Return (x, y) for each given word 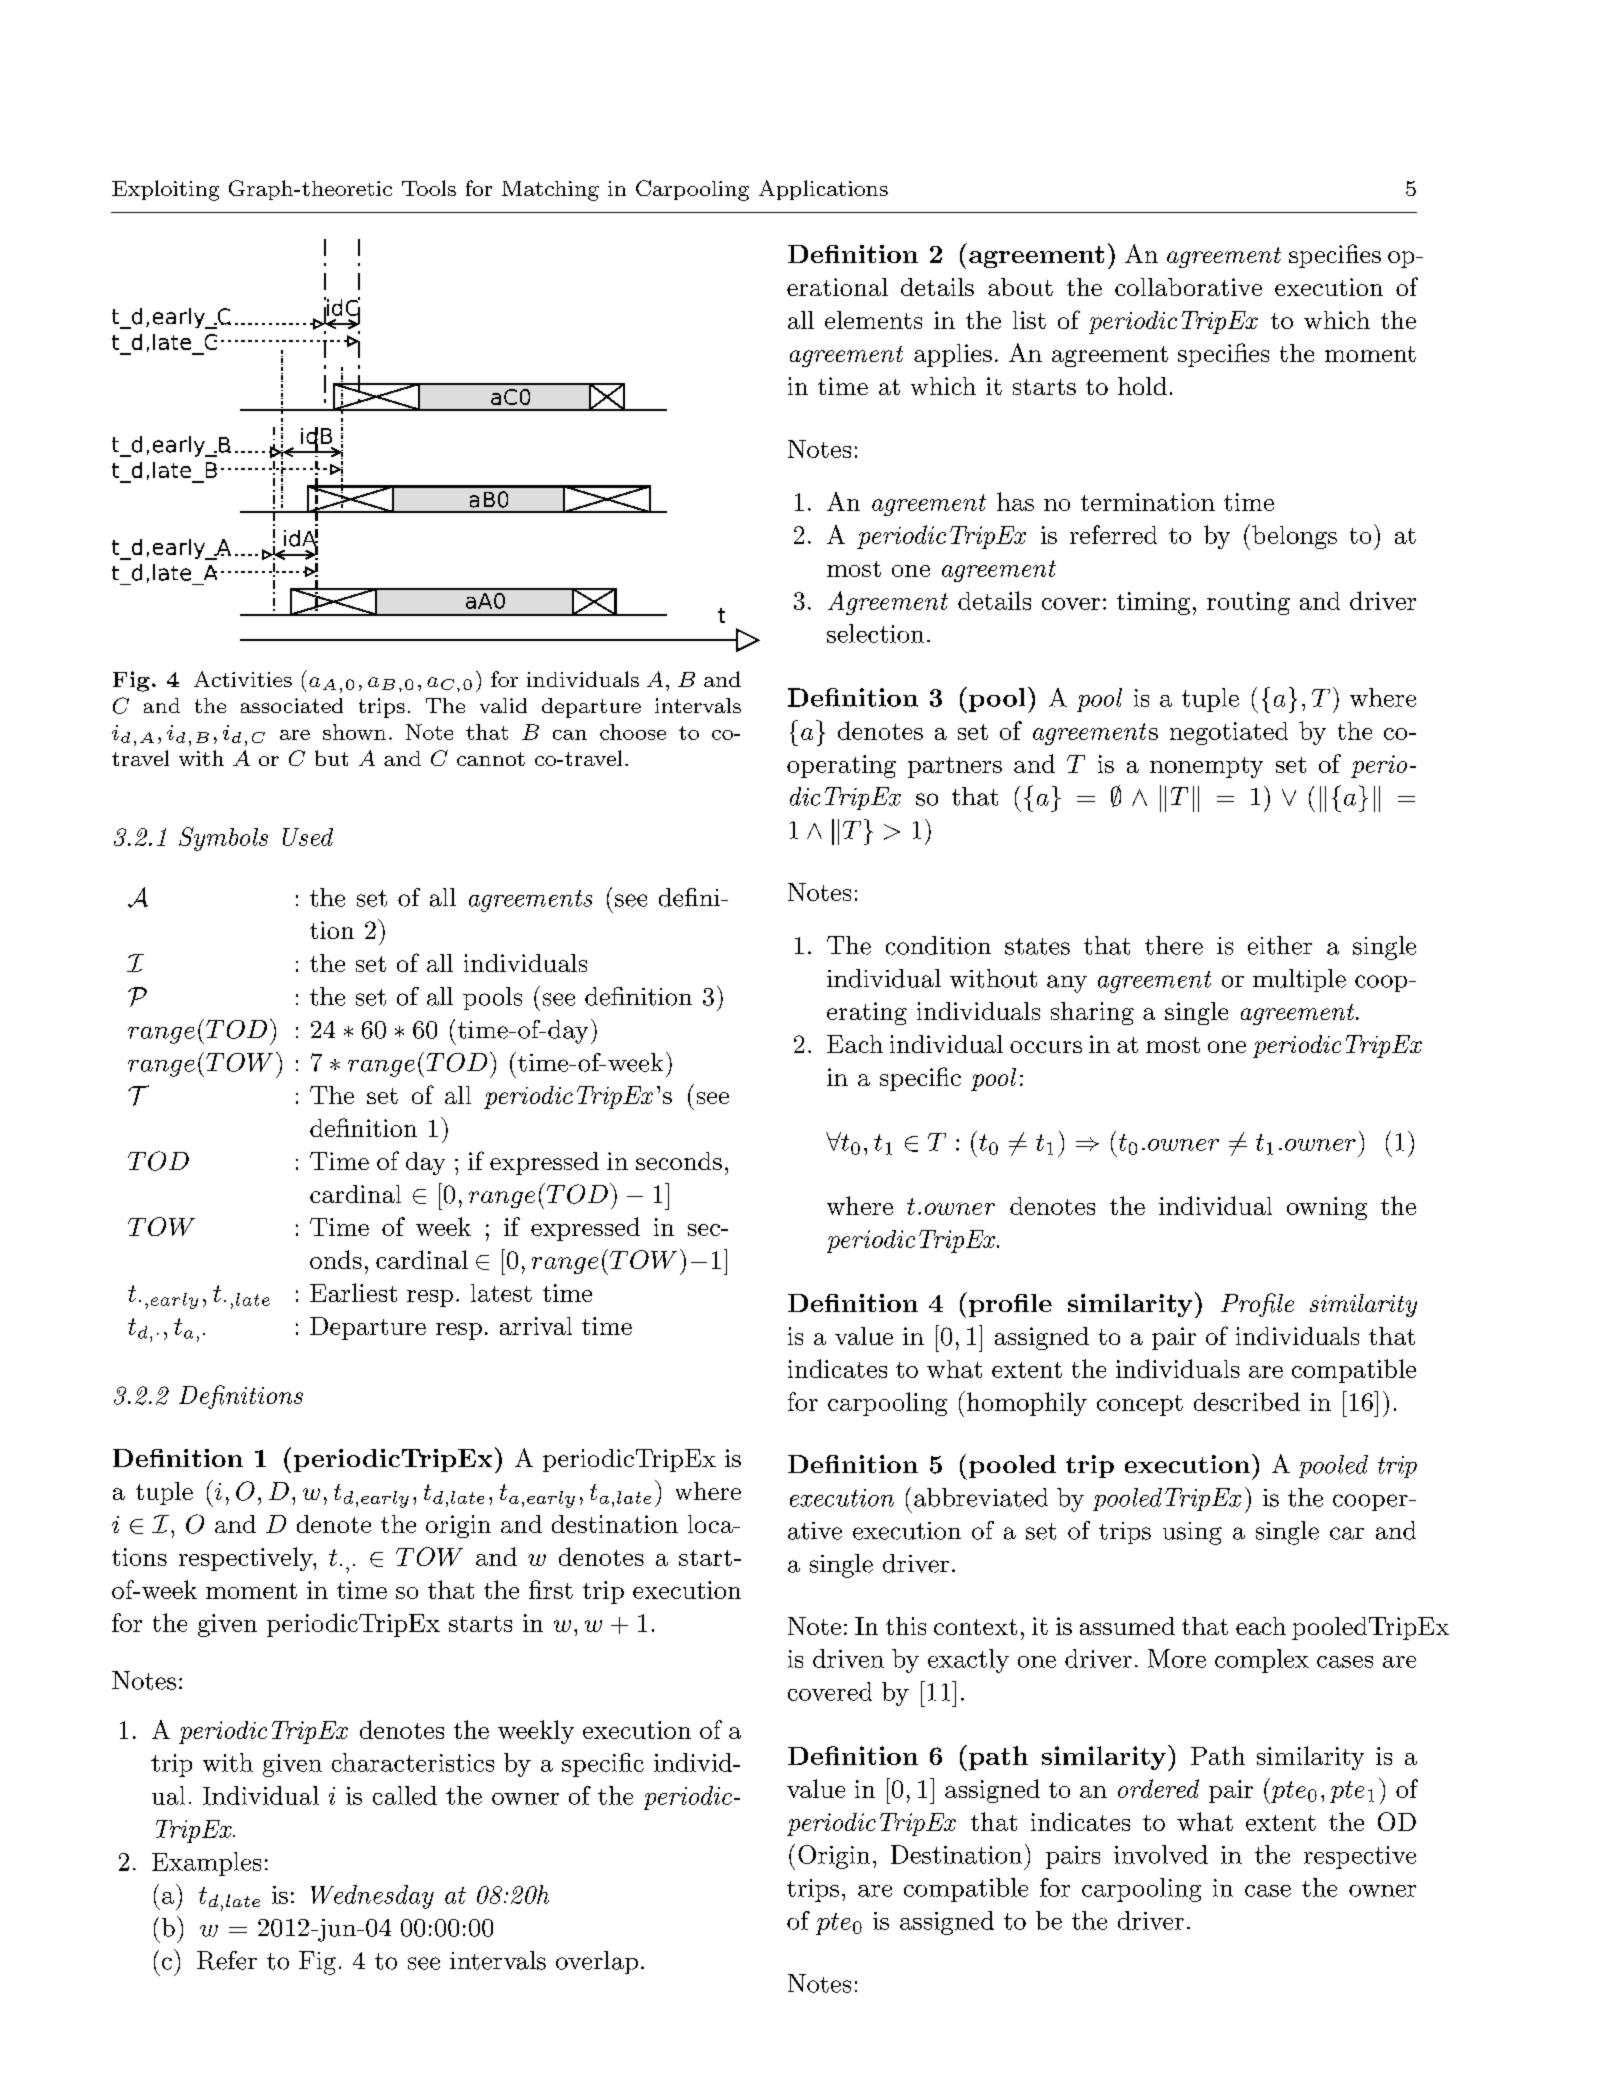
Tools (429, 188)
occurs (1046, 1047)
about (1020, 287)
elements (873, 320)
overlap (597, 1962)
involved (1161, 1854)
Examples (206, 1864)
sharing (1092, 1013)
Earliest (353, 1292)
